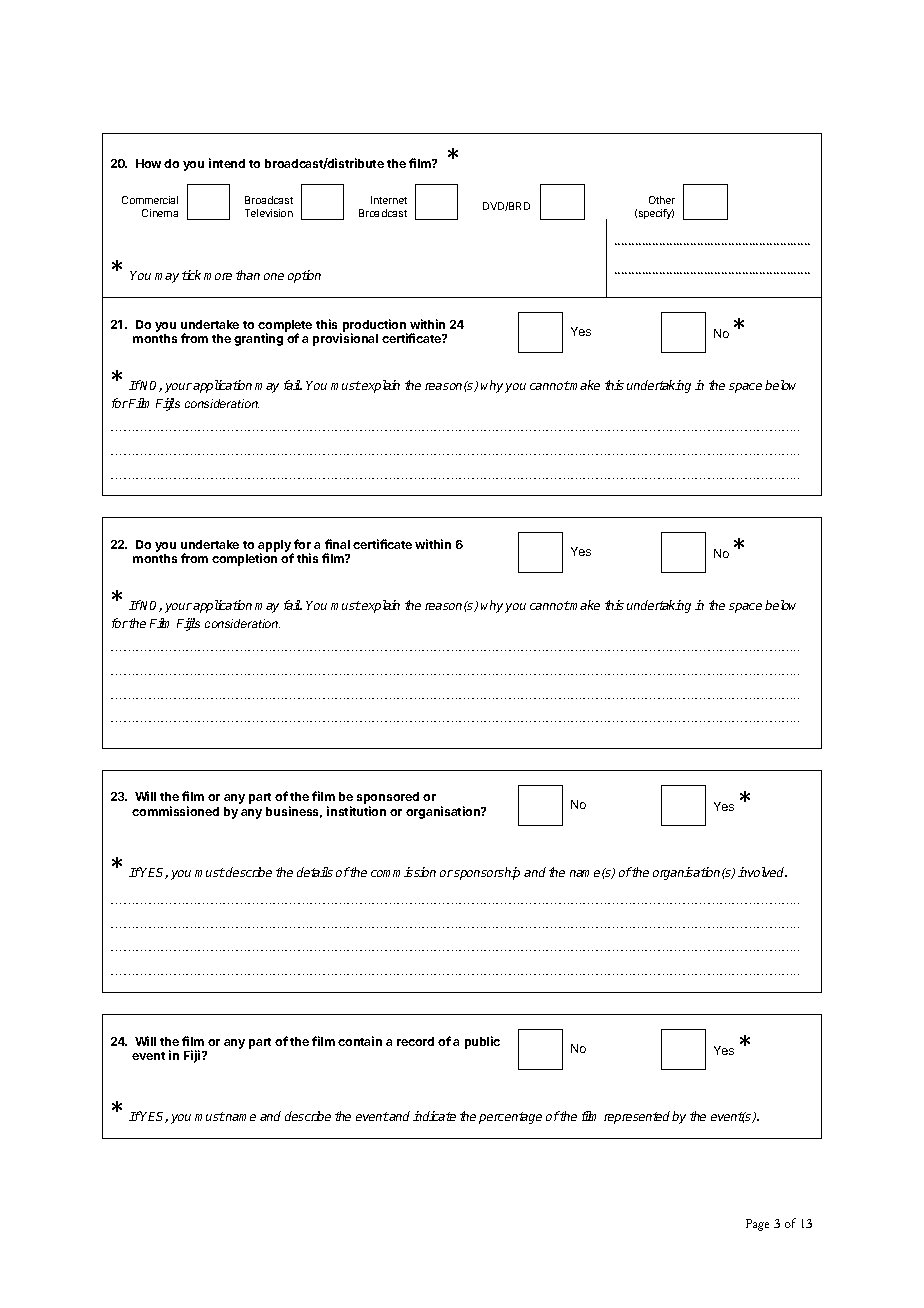 The height and width of the image is (1308, 924). What do you see at coordinates (762, 872) in the image?
I see `involved` at bounding box center [762, 872].
